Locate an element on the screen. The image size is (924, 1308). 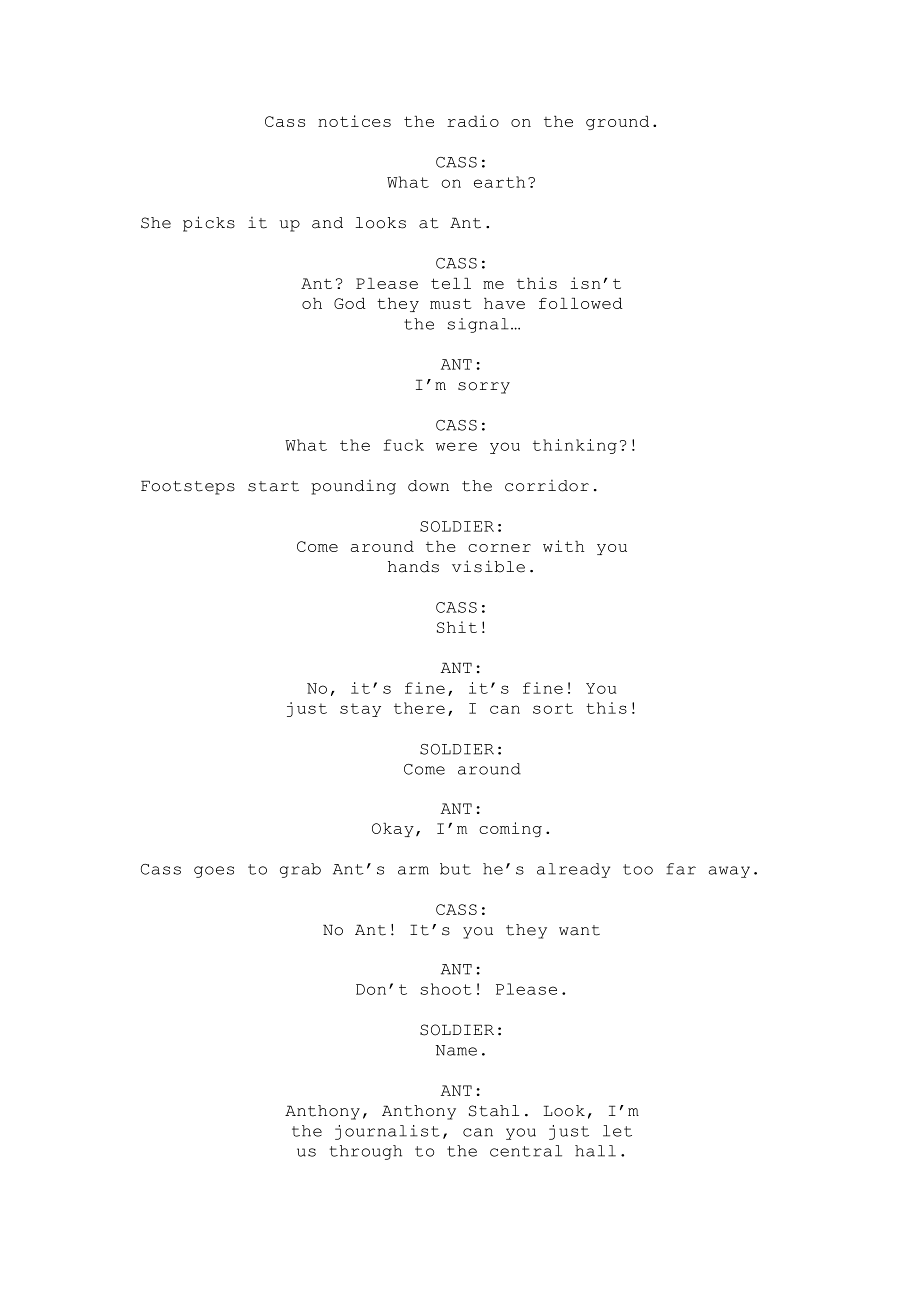
ground is located at coordinates (617, 123).
